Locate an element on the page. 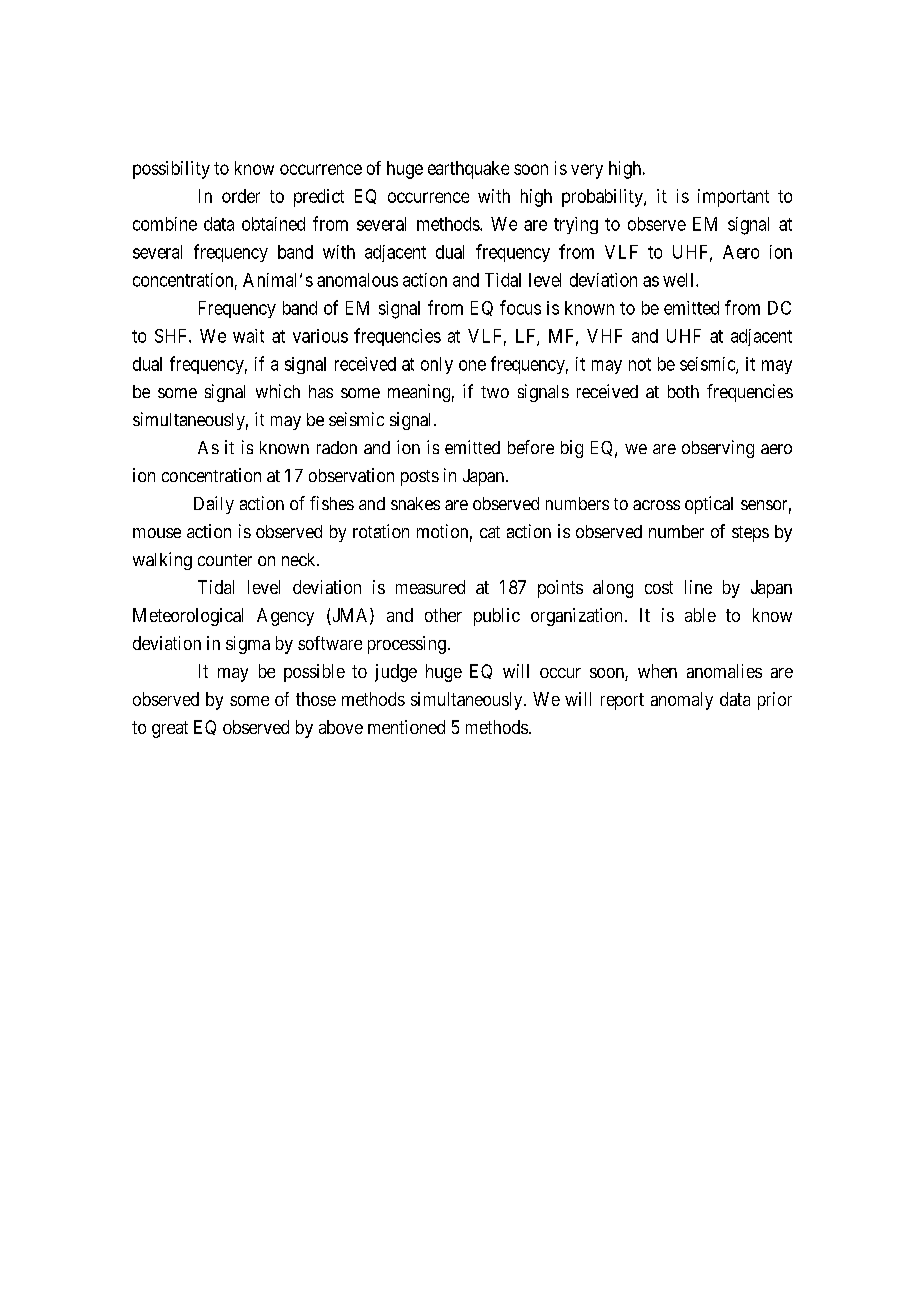 This image has width=924, height=1308. able is located at coordinates (700, 615).
